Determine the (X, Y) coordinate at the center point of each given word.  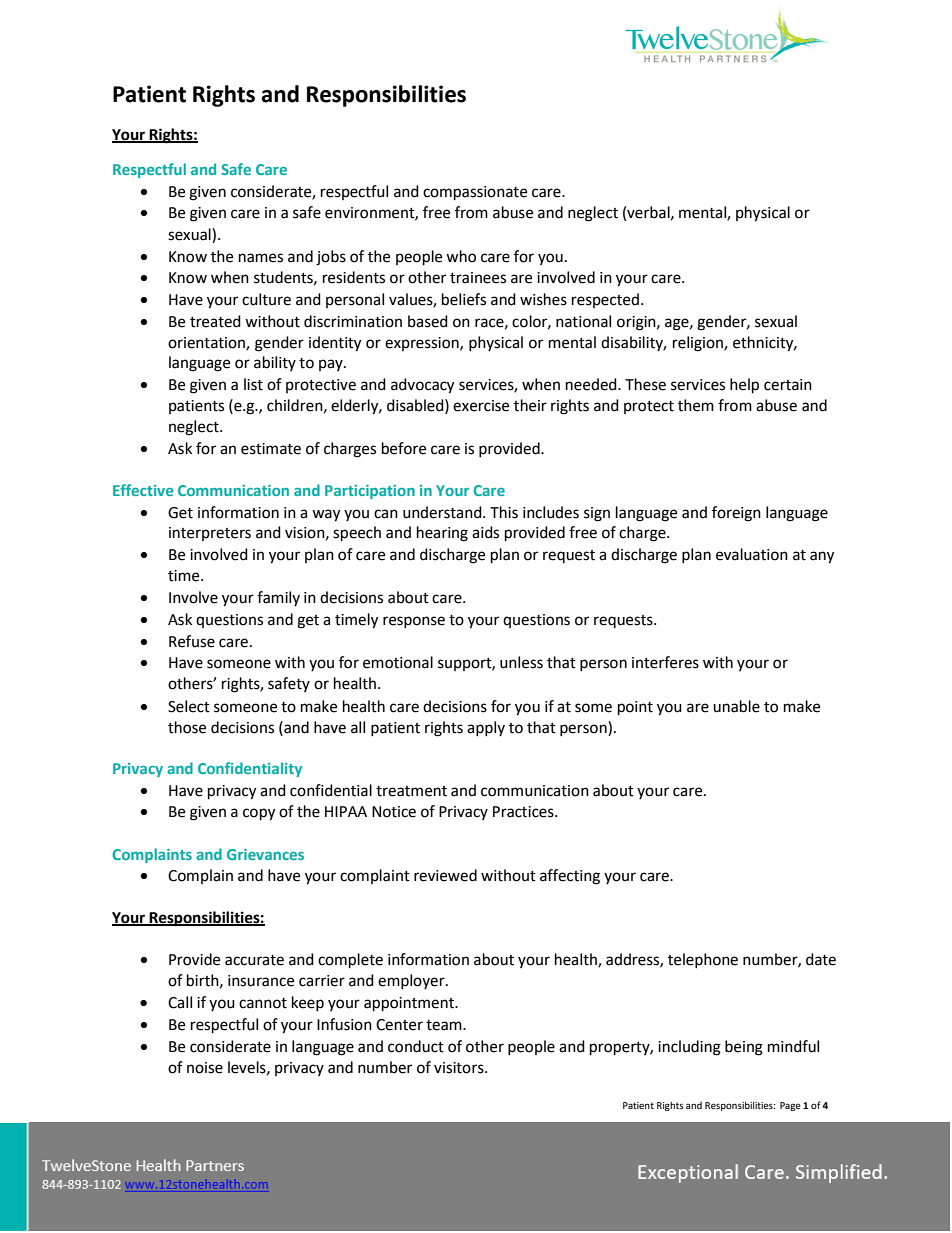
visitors (460, 1068)
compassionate (475, 193)
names (261, 258)
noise (205, 1068)
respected (605, 300)
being (744, 1048)
